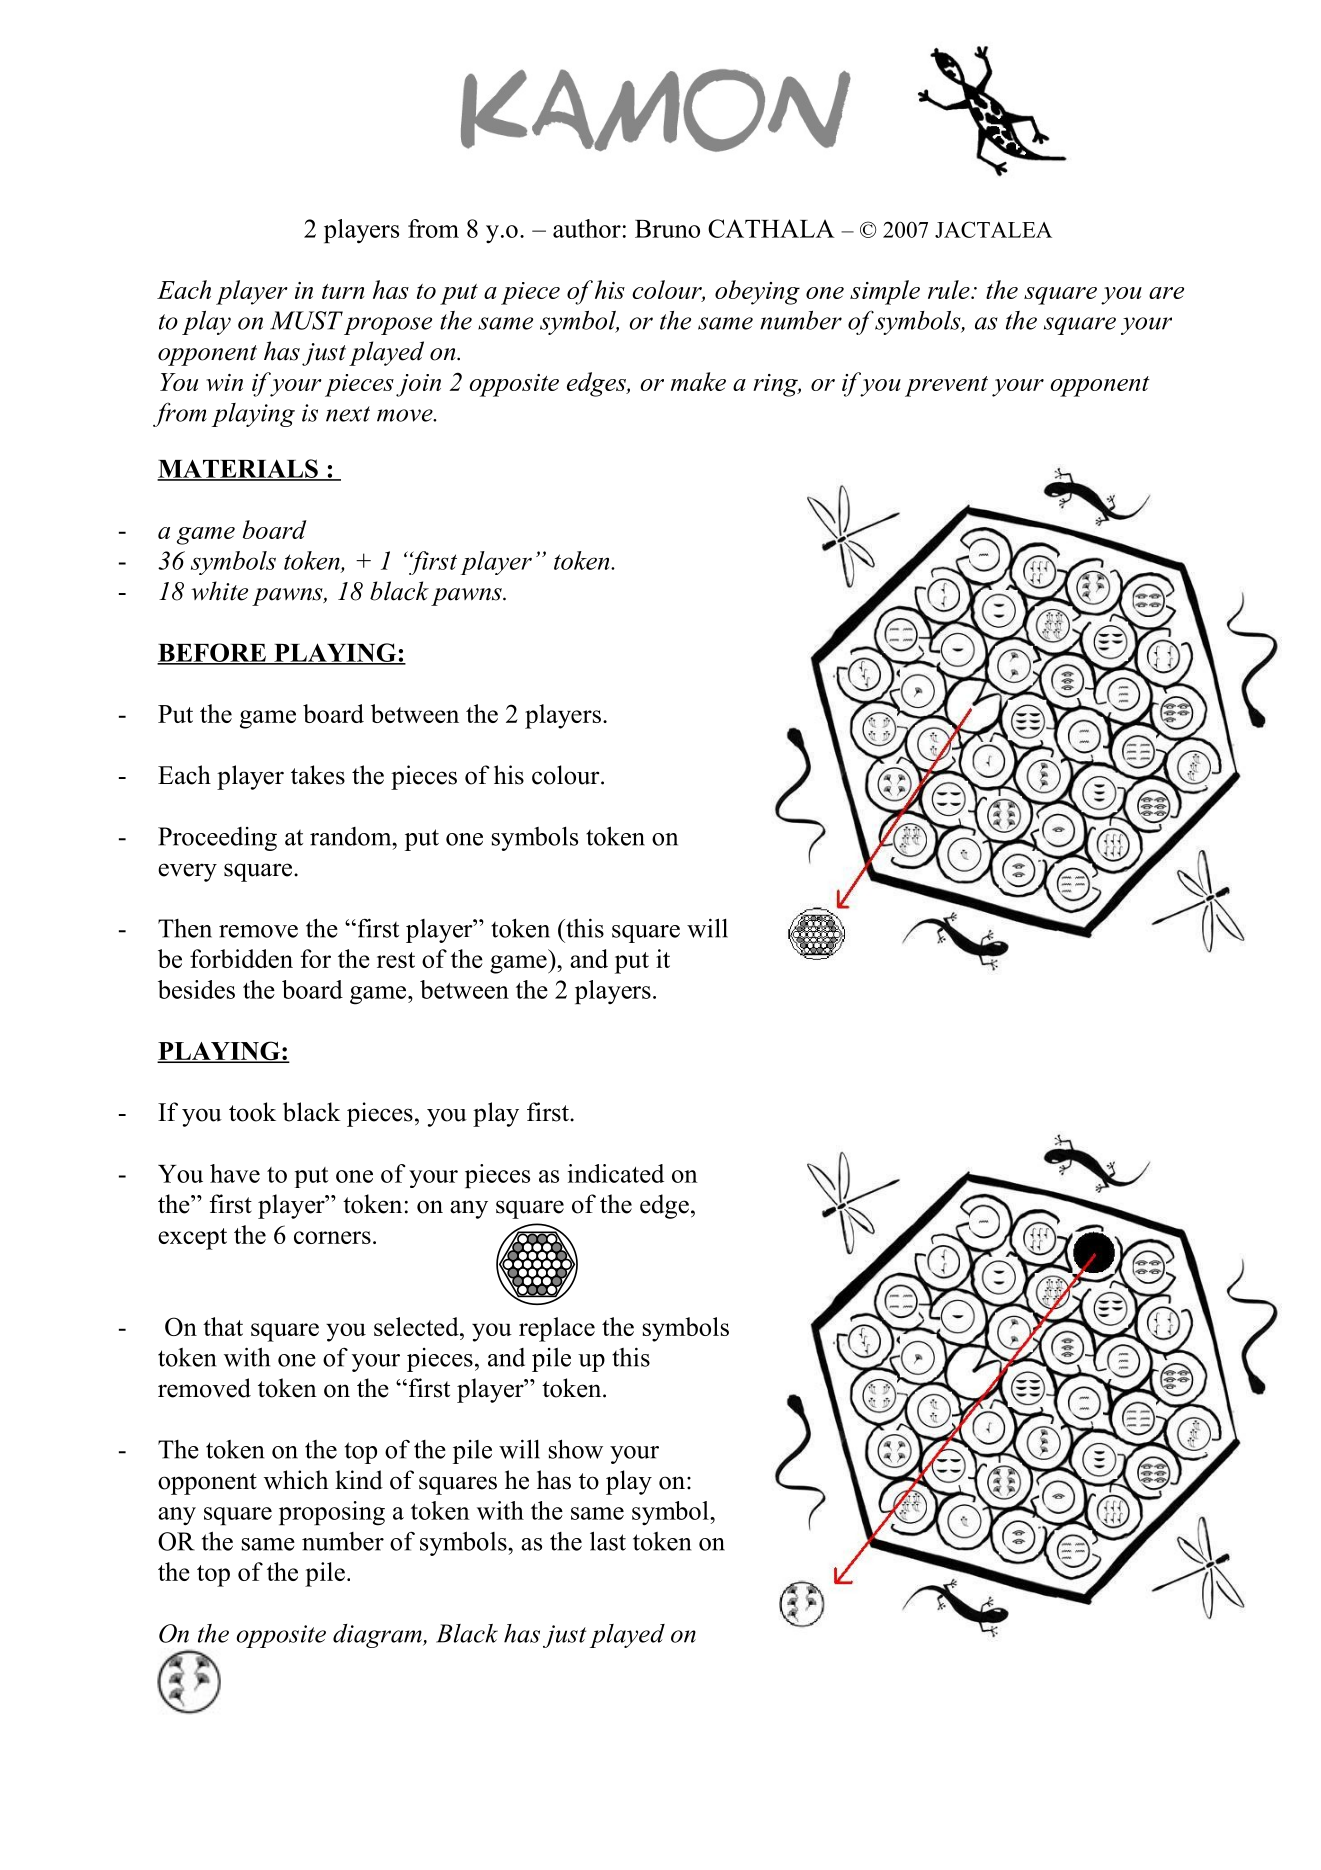  Describe the element at coordinates (241, 958) in the screenshot. I see `forbidden` at that location.
